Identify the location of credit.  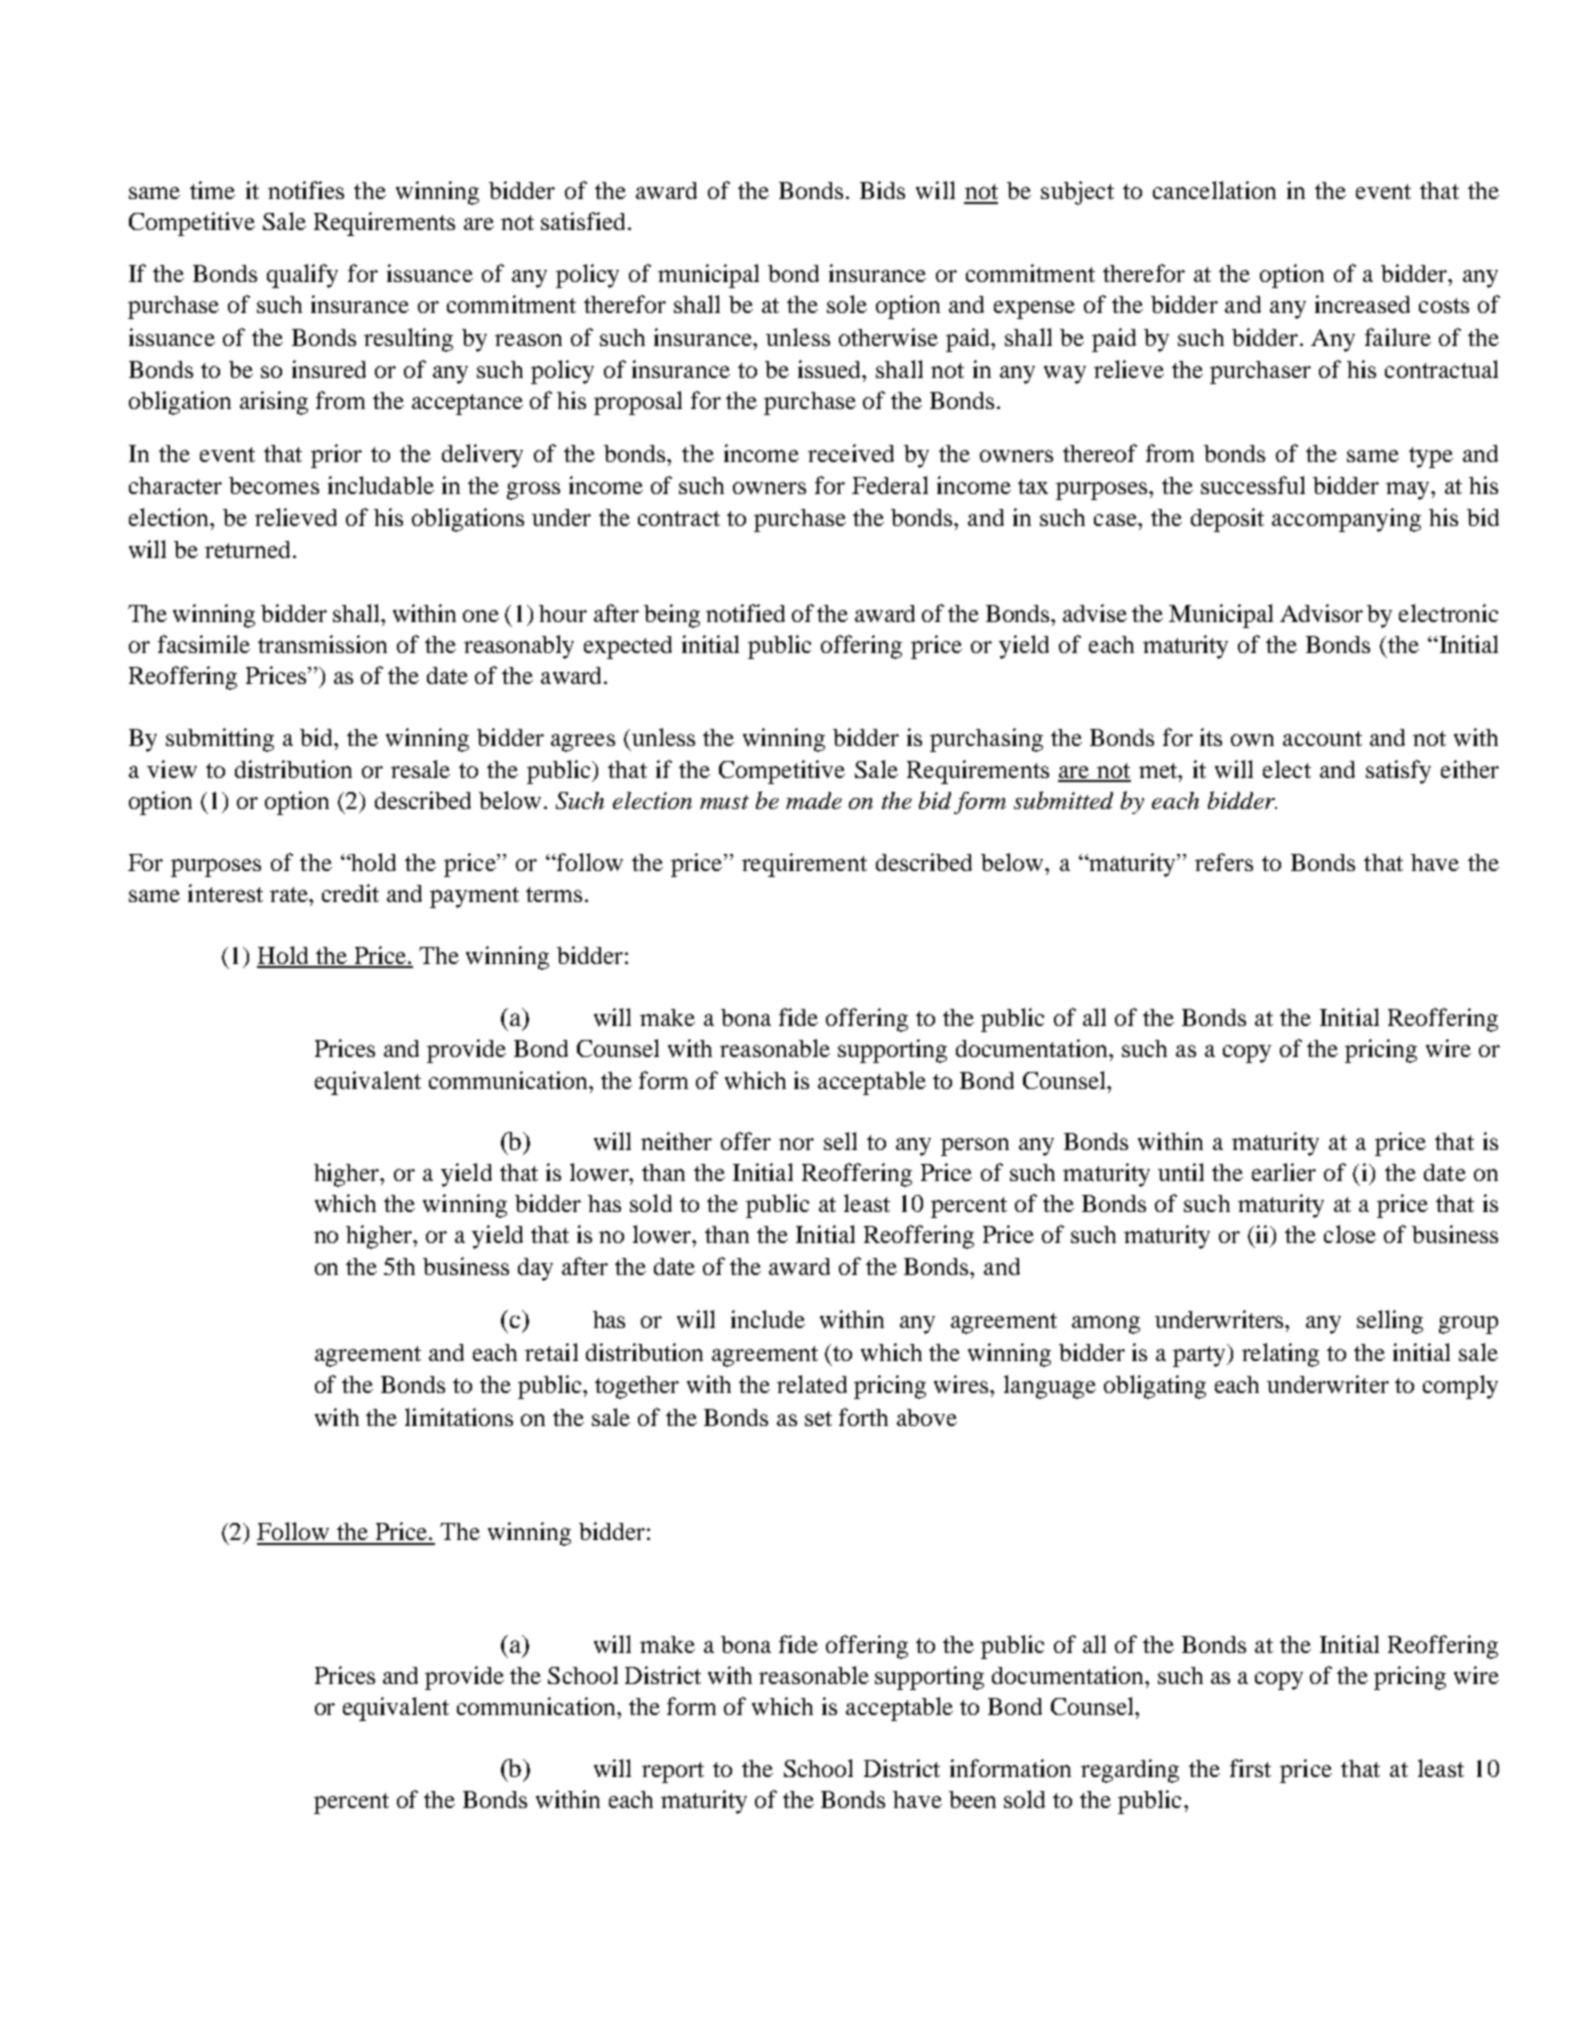
(350, 893).
